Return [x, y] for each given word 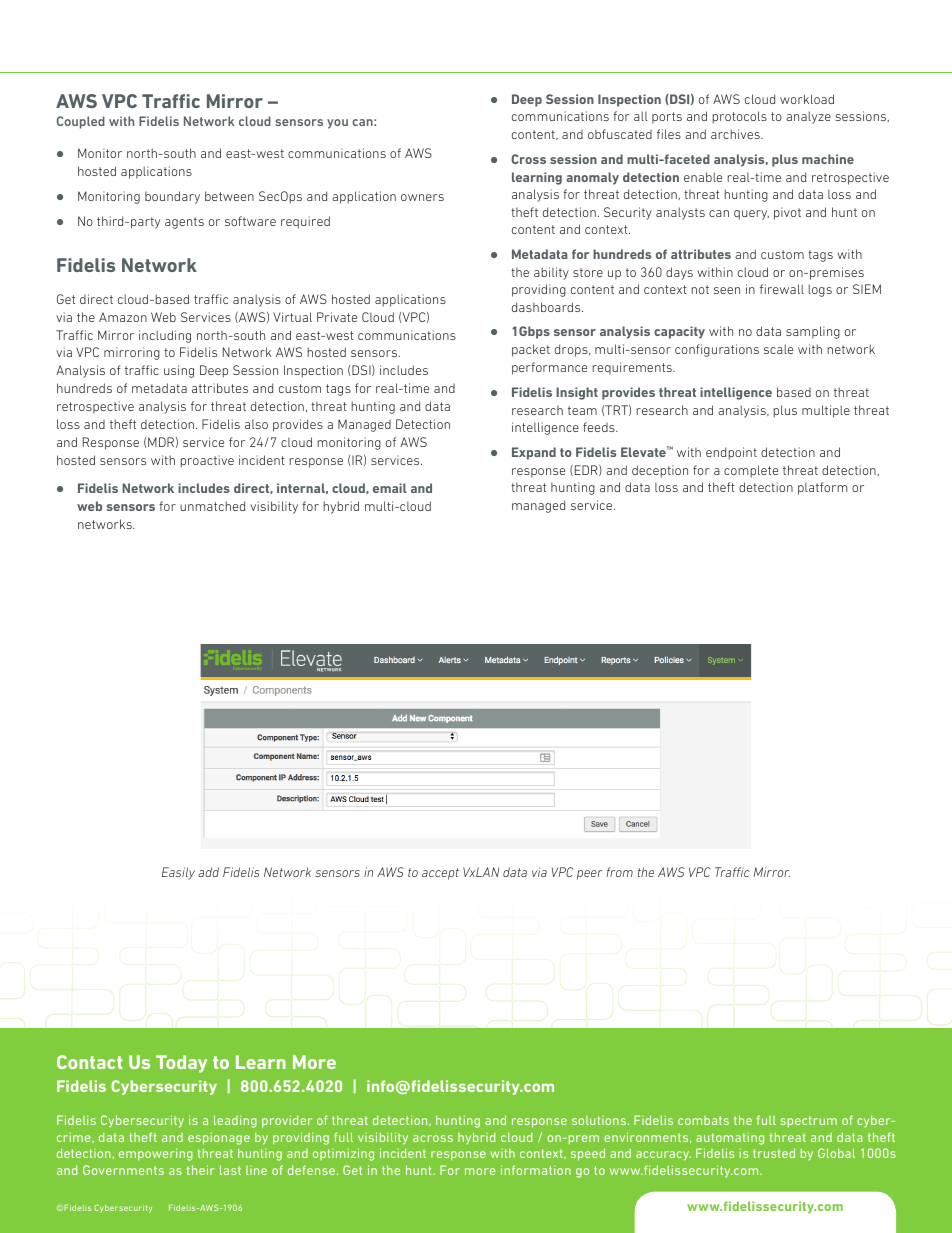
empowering [156, 1154]
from [619, 872]
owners [422, 197]
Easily [178, 873]
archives [736, 134]
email [390, 488]
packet [531, 350]
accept [440, 874]
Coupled [81, 122]
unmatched [212, 506]
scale [778, 349]
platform [822, 488]
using [179, 371]
